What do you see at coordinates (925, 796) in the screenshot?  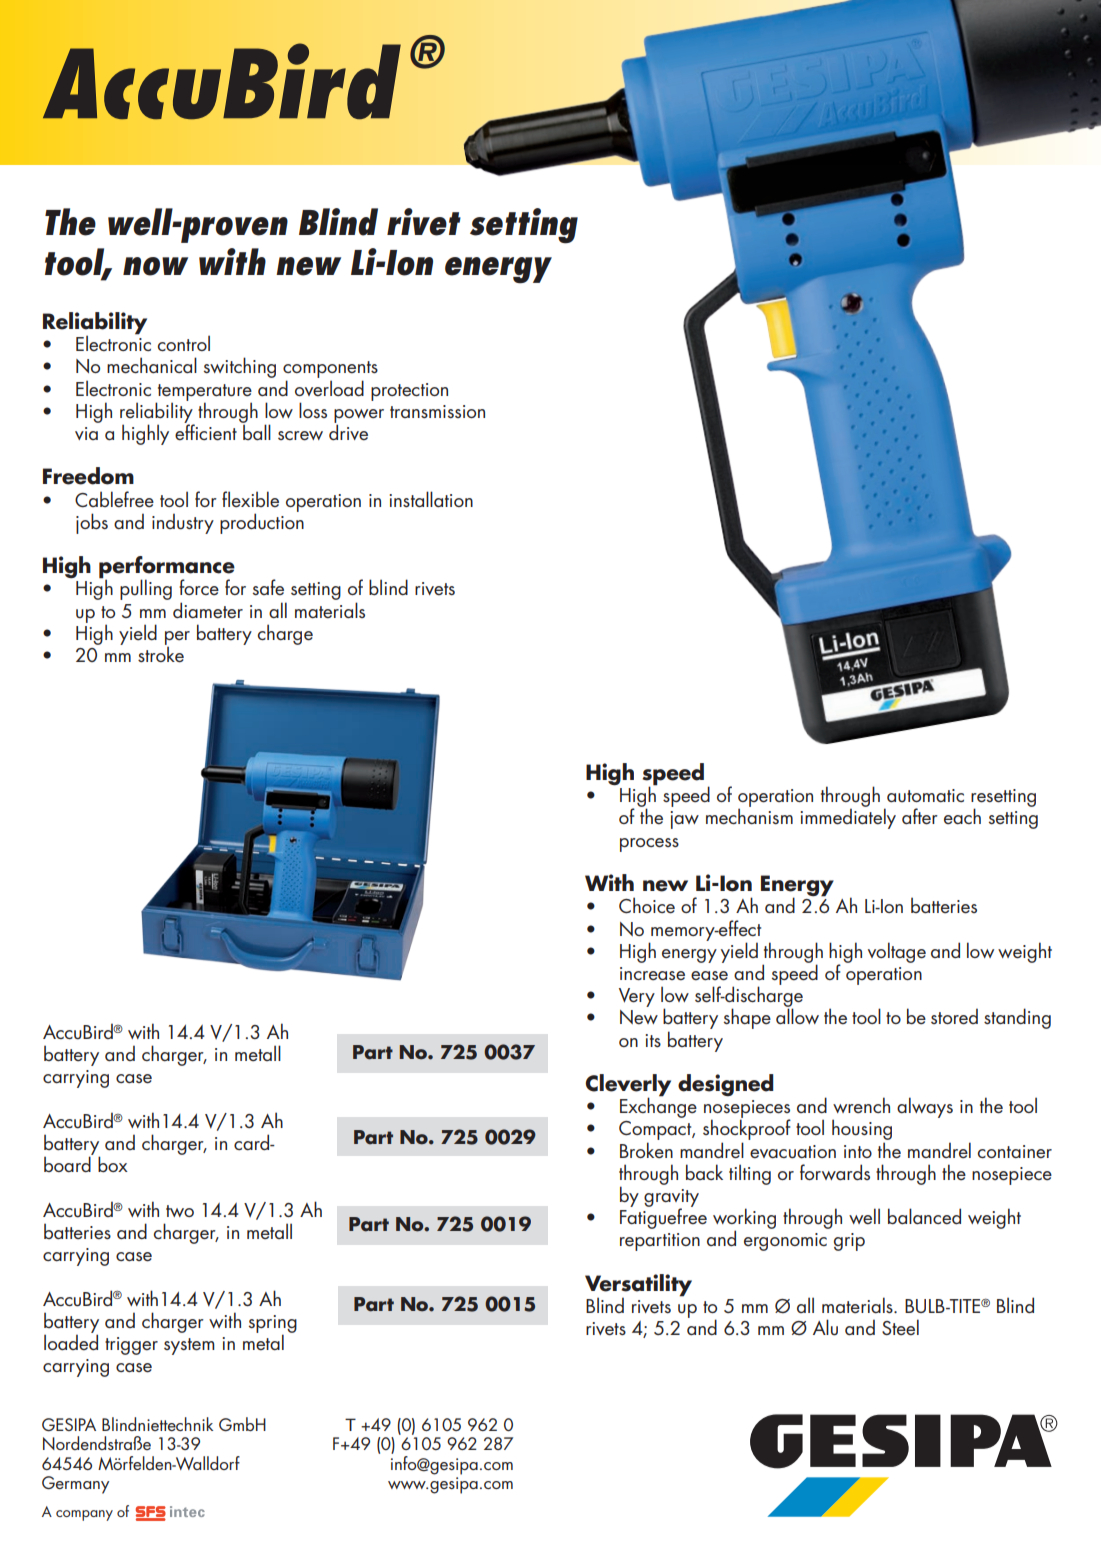 I see `automatic` at bounding box center [925, 796].
